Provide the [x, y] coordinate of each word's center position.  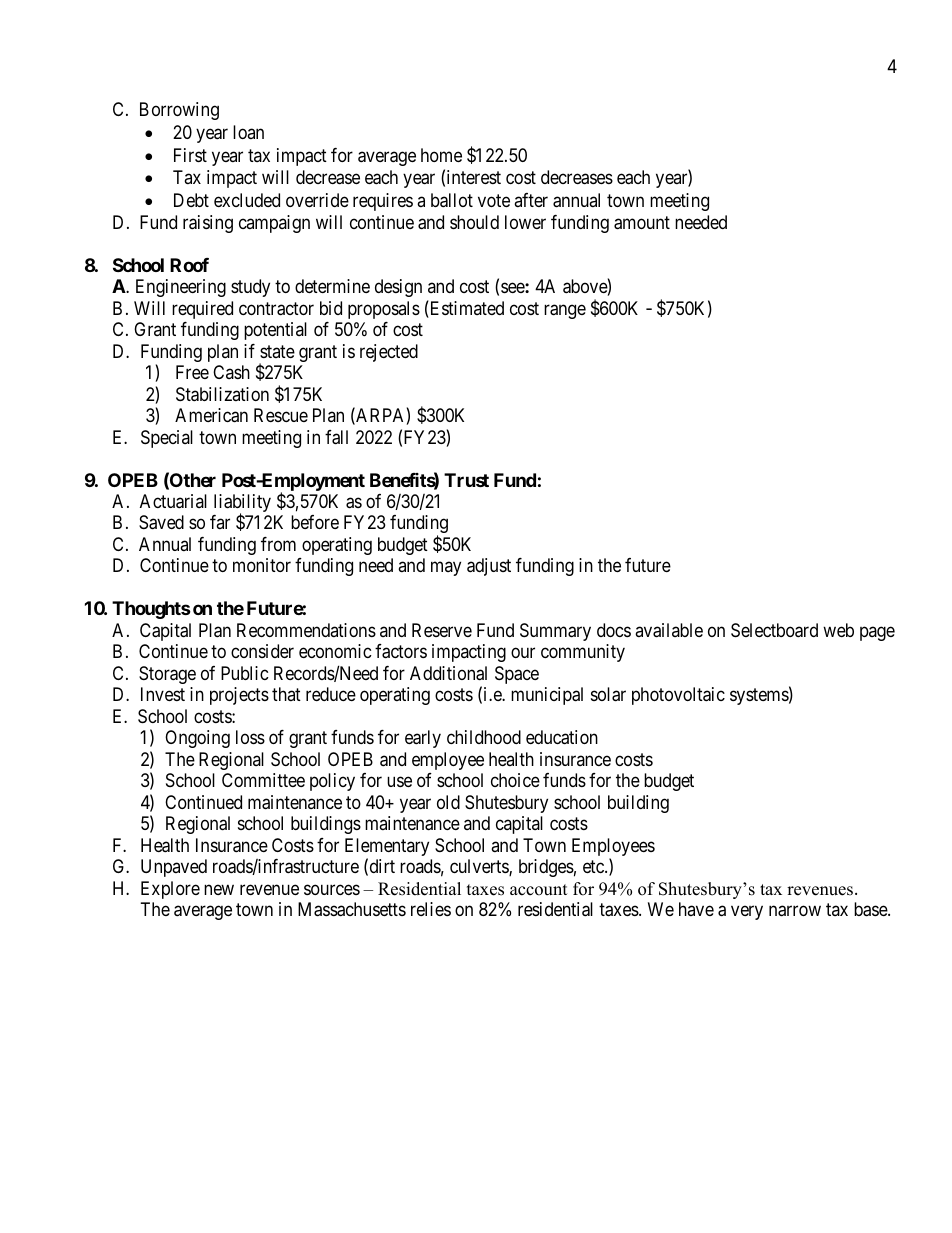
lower [525, 222]
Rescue [281, 415]
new [219, 889]
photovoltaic [678, 696]
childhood [484, 737]
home [441, 155]
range [565, 311]
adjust [489, 567]
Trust [466, 480]
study [250, 288]
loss [250, 737]
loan [248, 132]
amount [642, 223]
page [877, 633]
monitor [262, 565]
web [838, 630]
